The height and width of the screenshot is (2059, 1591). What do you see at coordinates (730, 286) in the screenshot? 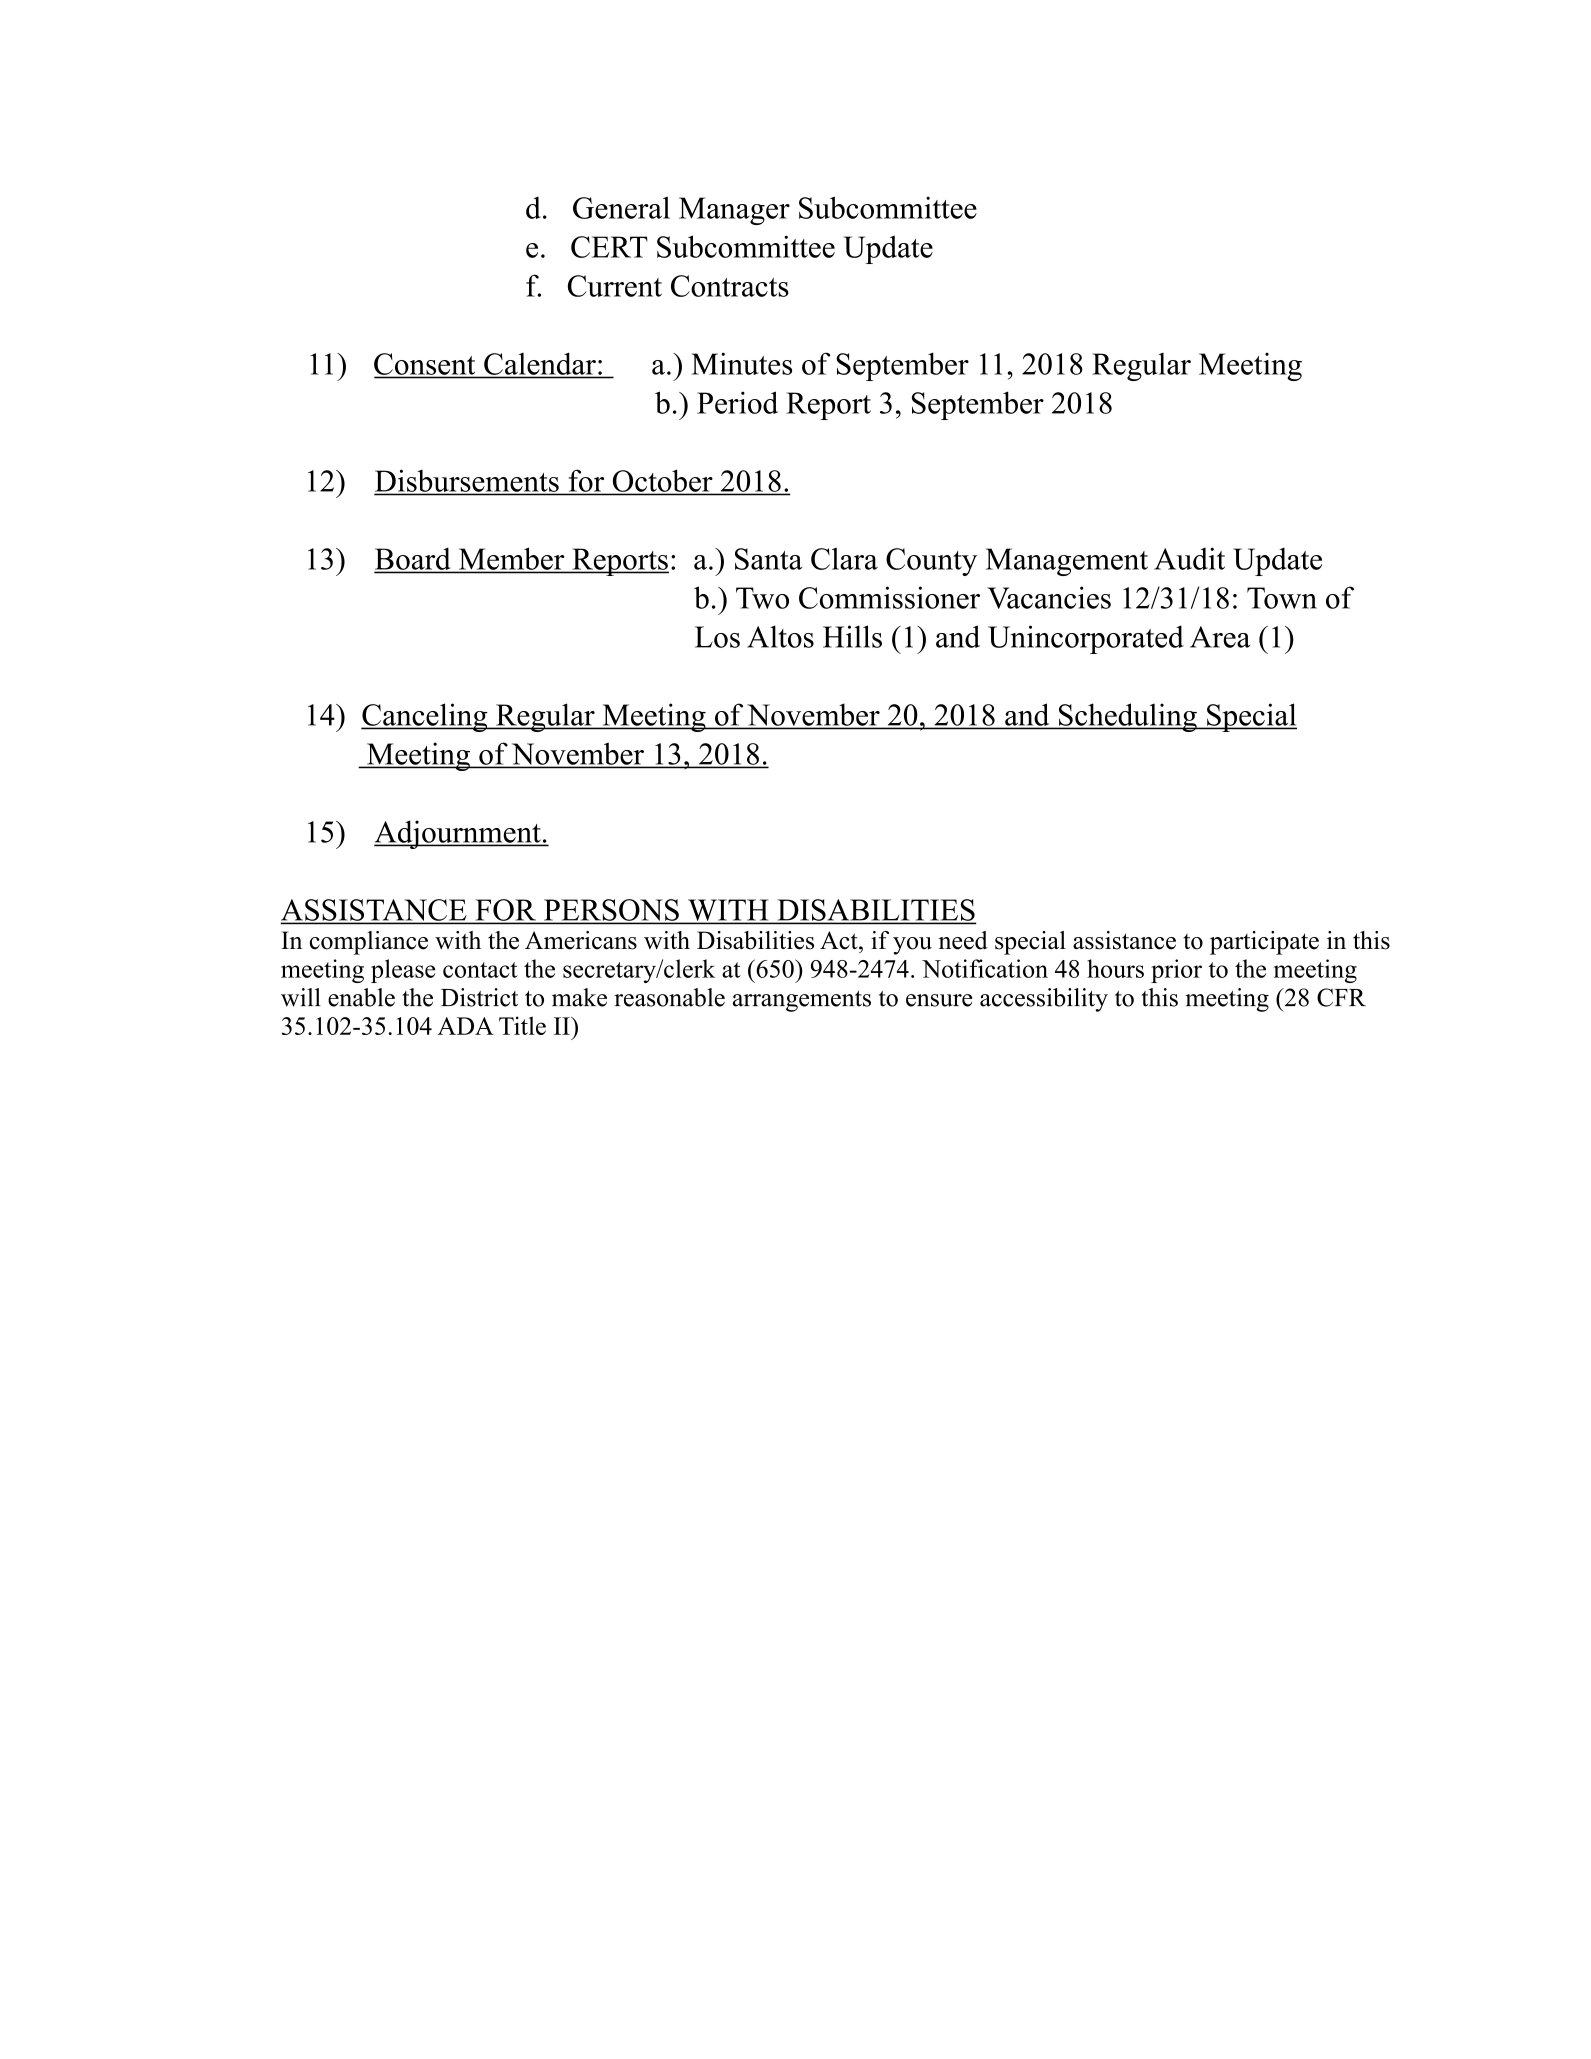
I see `Contracts` at bounding box center [730, 286].
